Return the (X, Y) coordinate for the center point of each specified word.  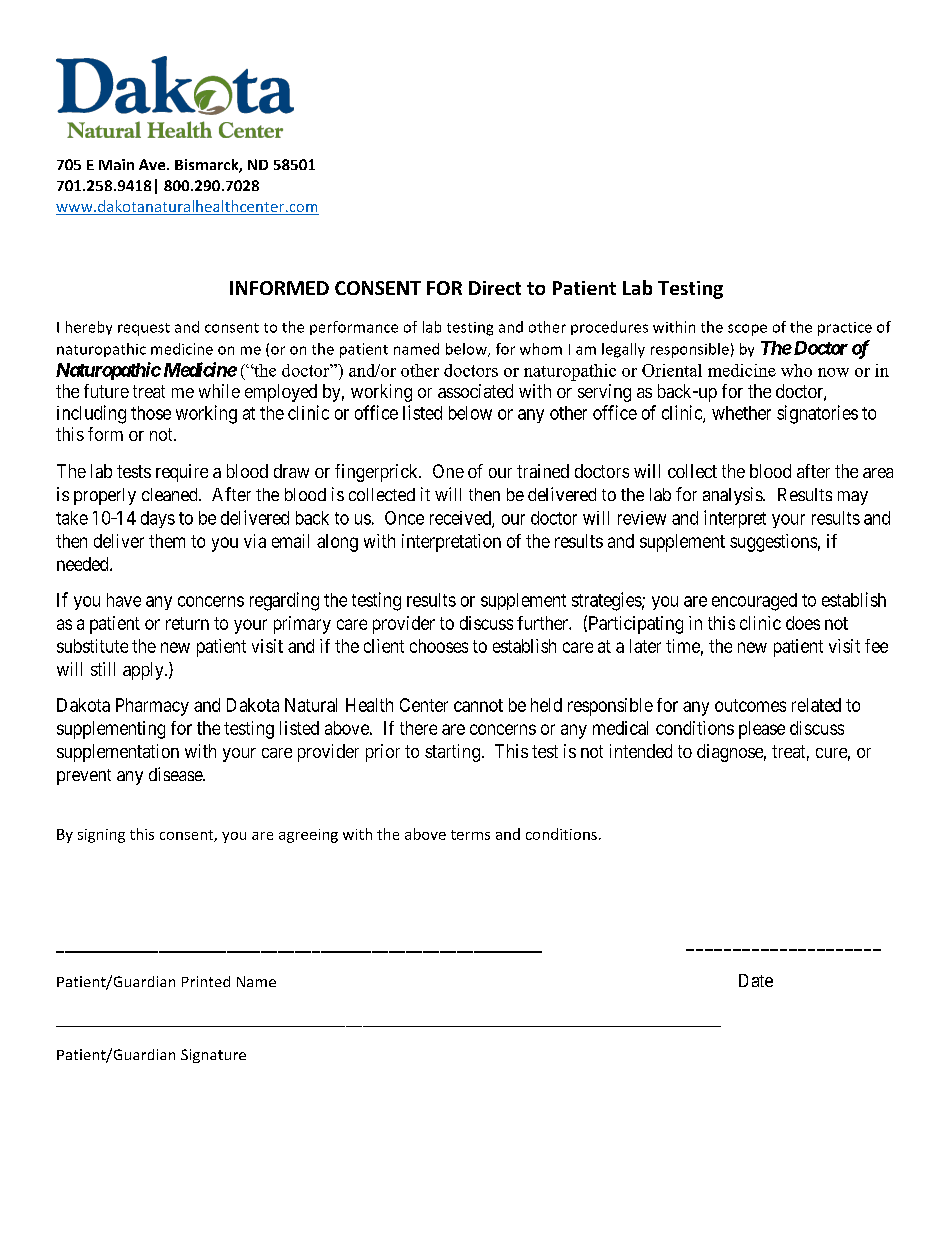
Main (116, 164)
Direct (495, 288)
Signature (213, 1056)
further (543, 623)
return (187, 623)
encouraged (754, 602)
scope (747, 330)
